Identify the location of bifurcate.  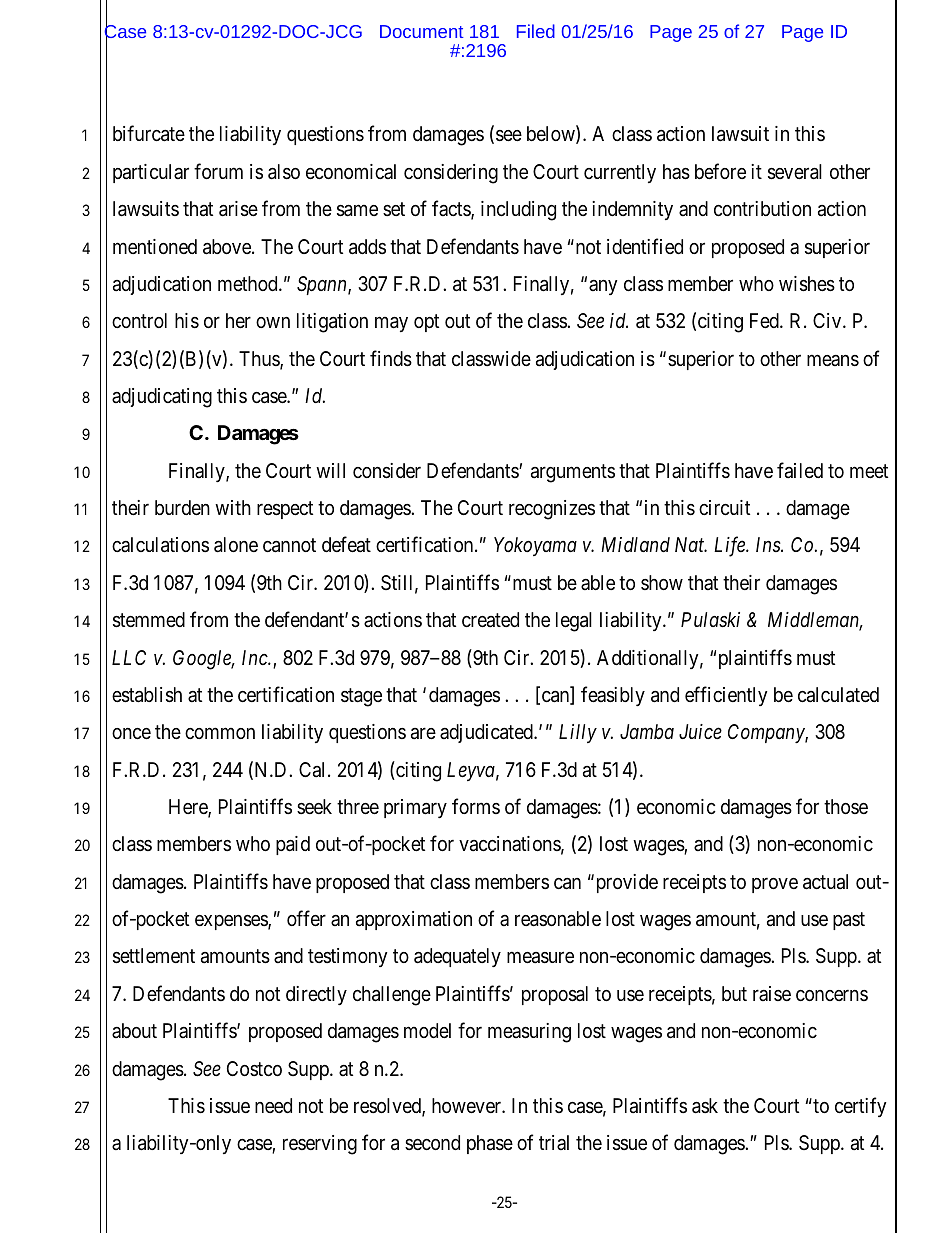
(149, 134).
